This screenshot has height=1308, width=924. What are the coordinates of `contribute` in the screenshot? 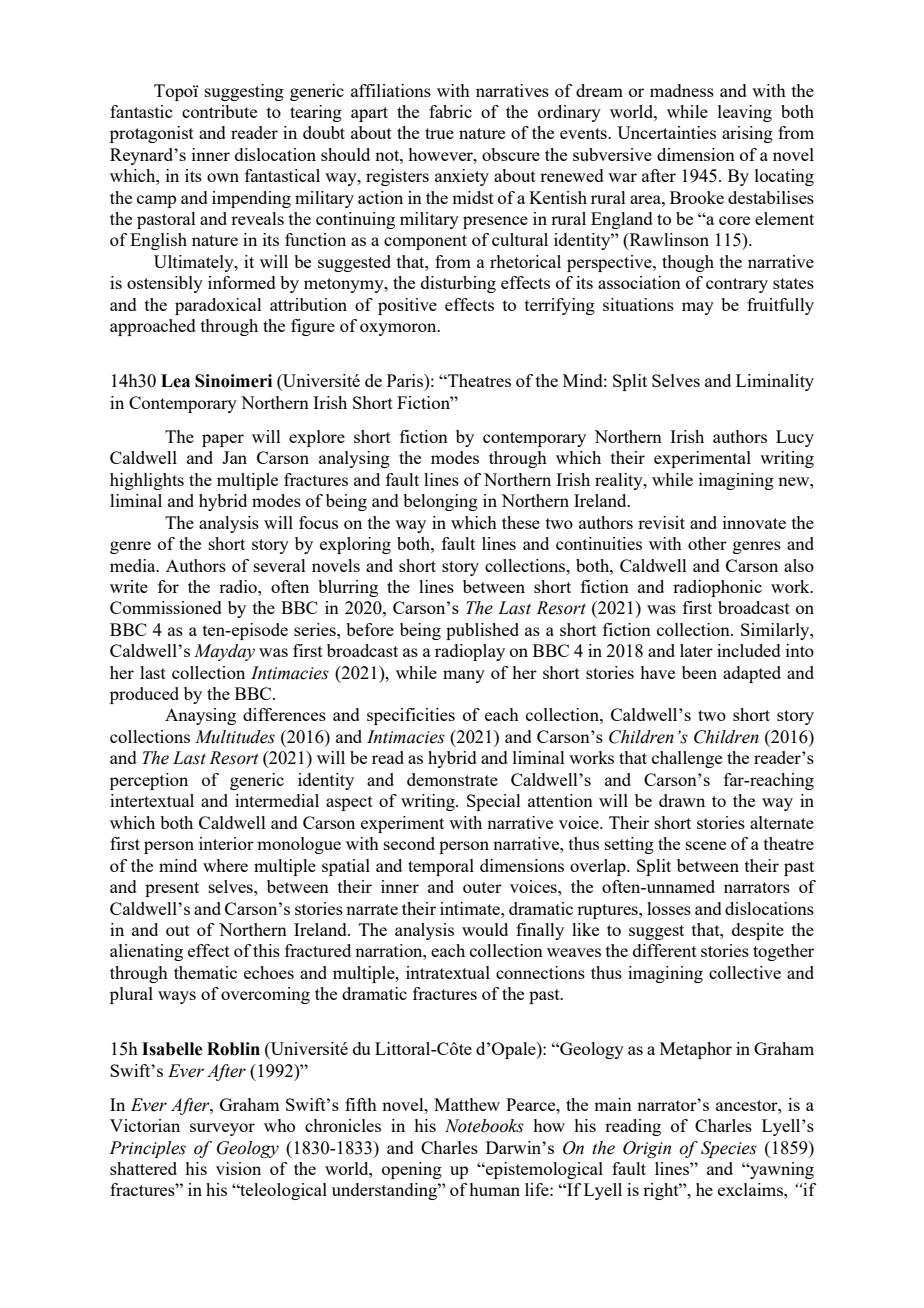 It's located at (219, 111).
